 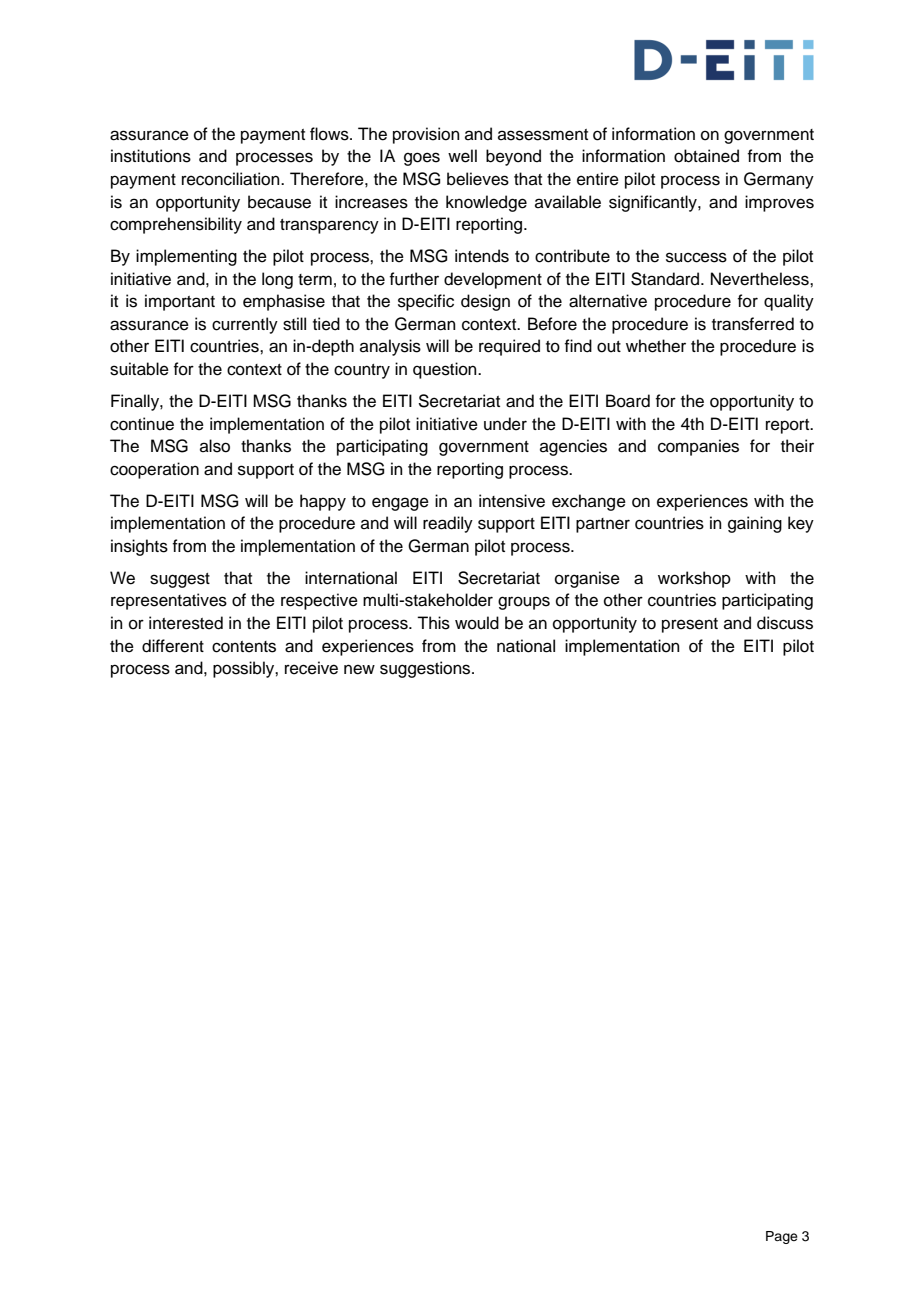 What do you see at coordinates (462, 156) in the image?
I see `well` at bounding box center [462, 156].
